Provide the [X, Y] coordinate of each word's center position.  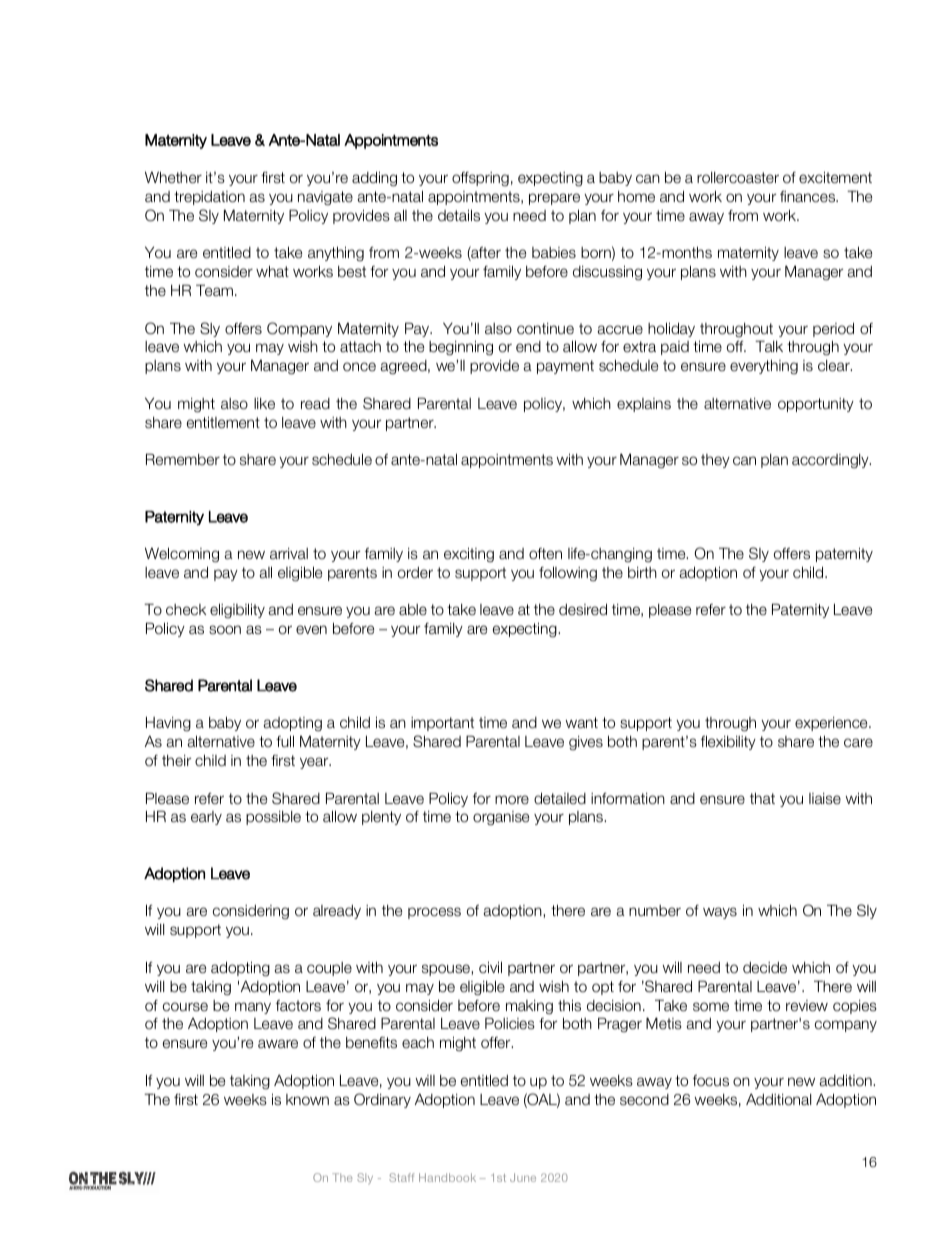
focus [711, 1080]
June [523, 1177]
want [582, 722]
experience [832, 724]
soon [225, 630]
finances [809, 196]
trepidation [209, 198]
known [307, 1099]
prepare [554, 199]
